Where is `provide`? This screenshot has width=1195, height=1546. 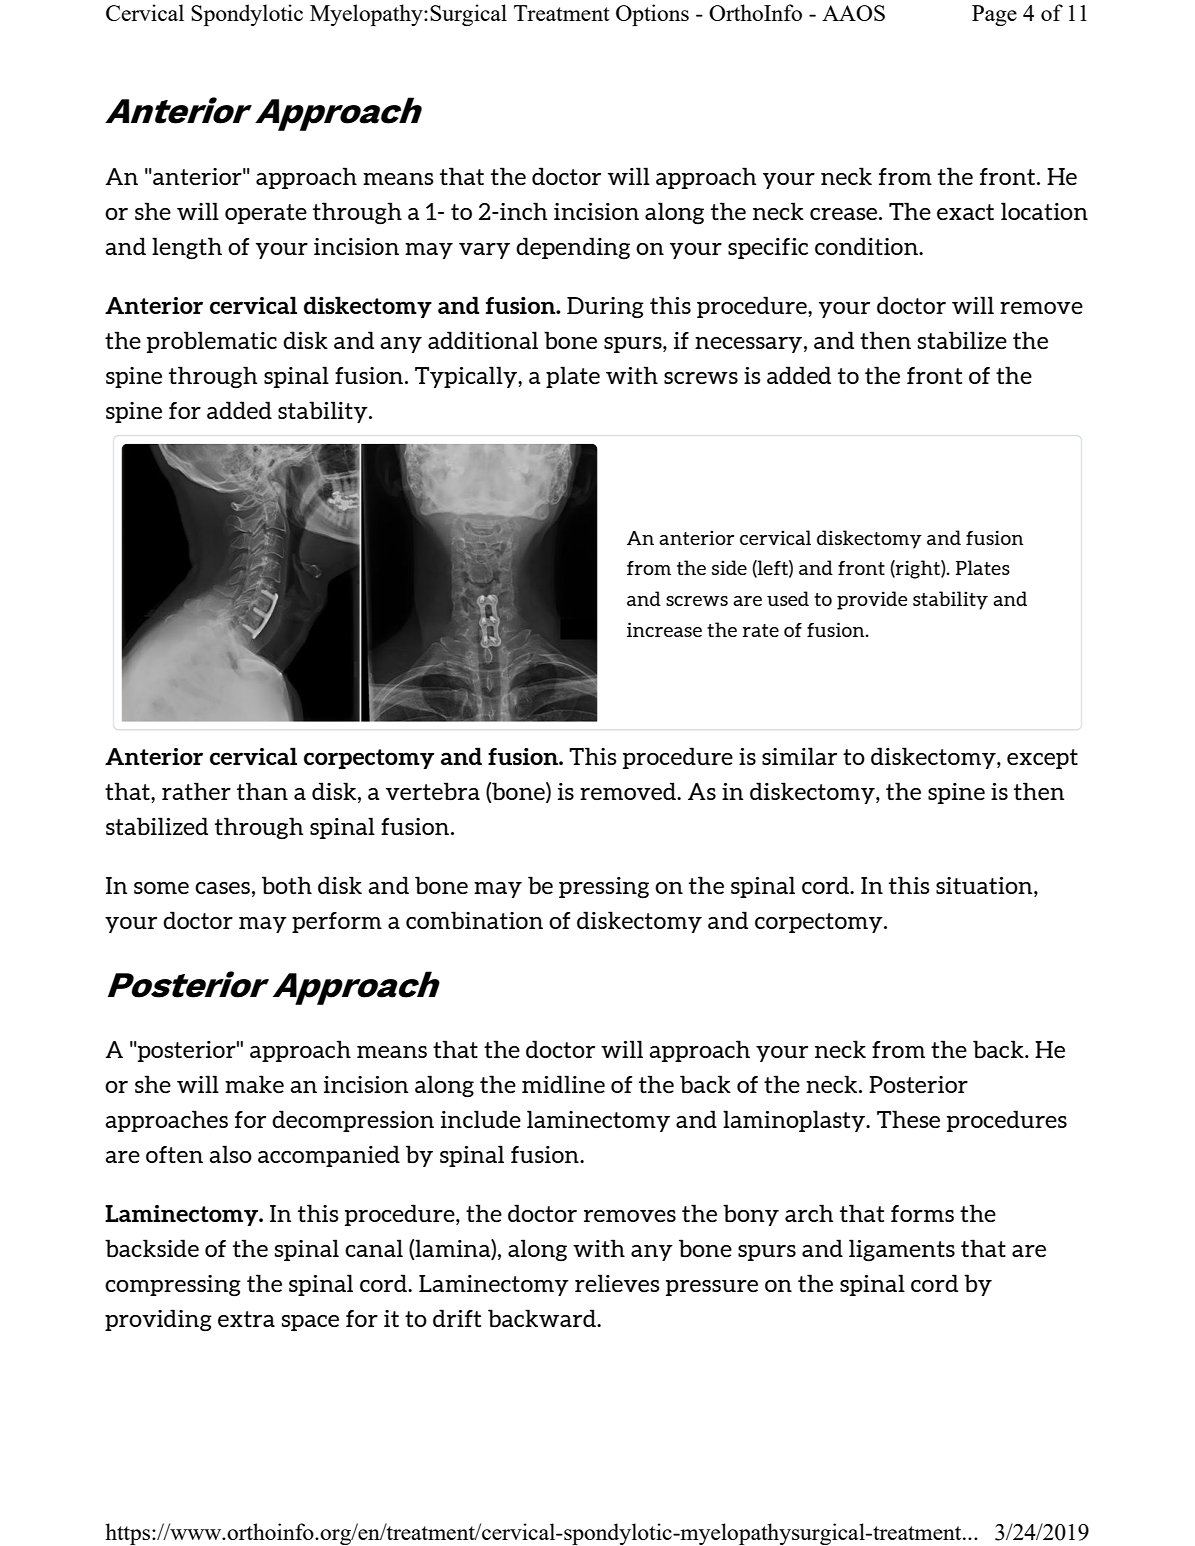 provide is located at coordinates (872, 600).
